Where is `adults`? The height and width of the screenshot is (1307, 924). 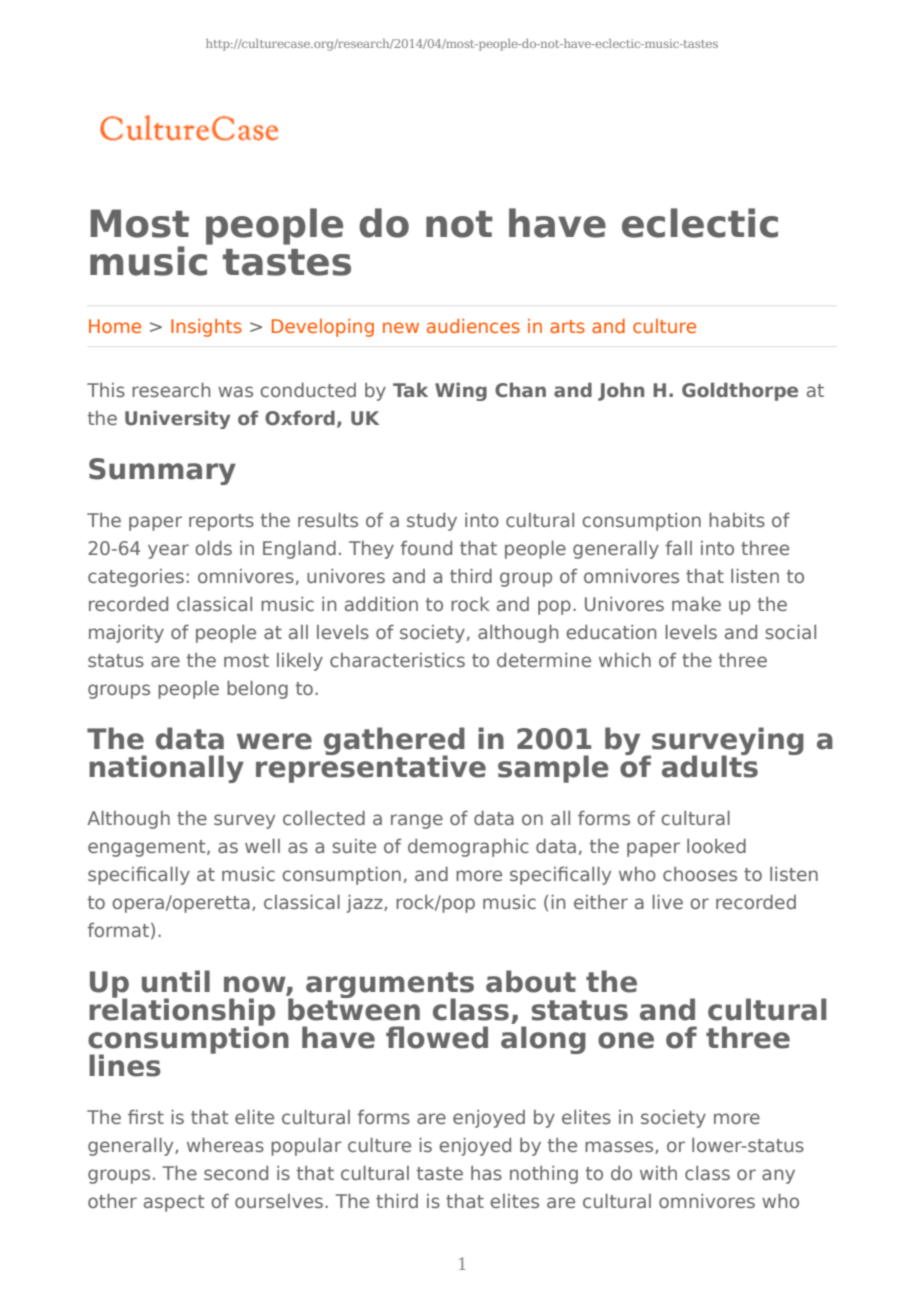
adults is located at coordinates (710, 766).
